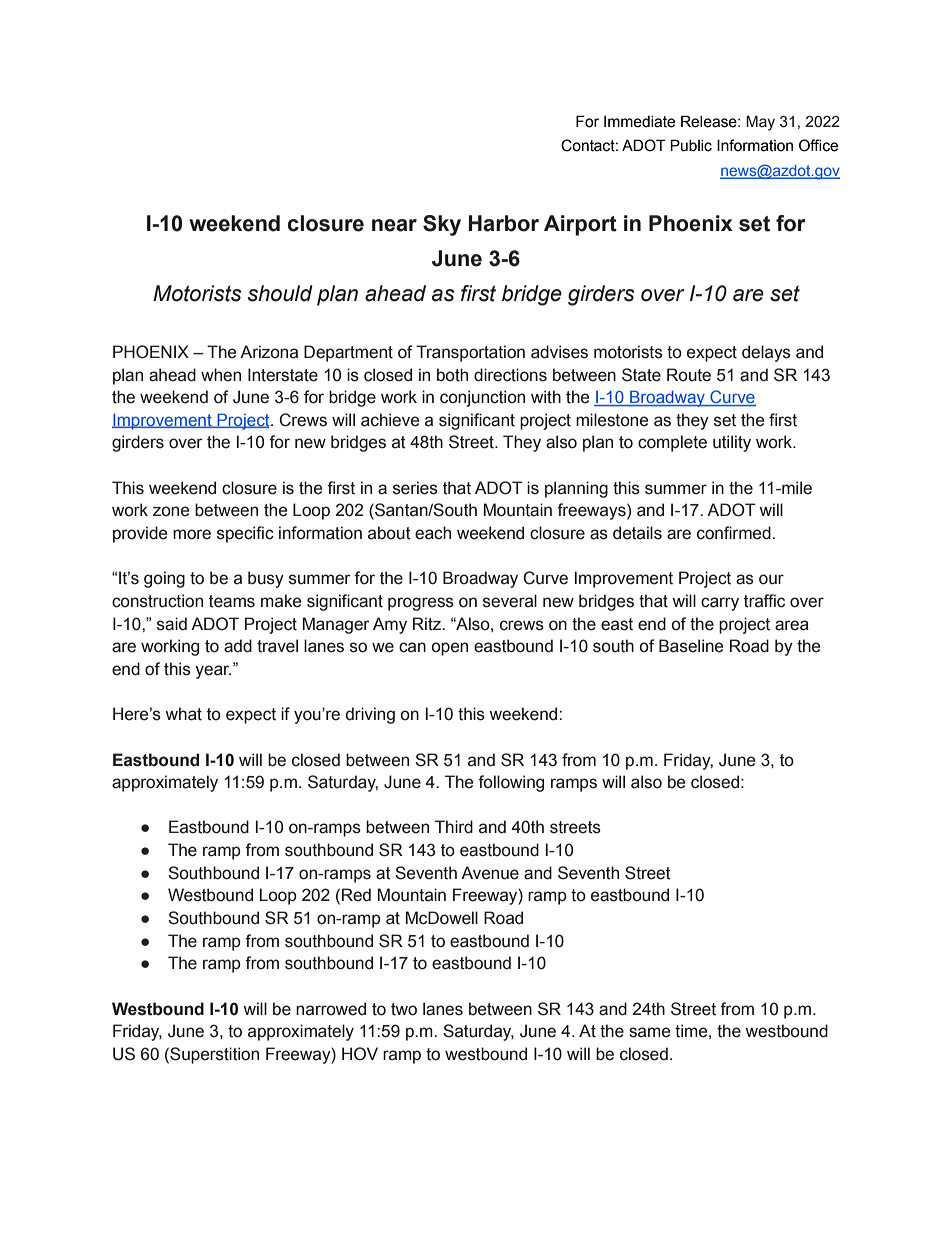  Describe the element at coordinates (649, 1032) in the document. I see `same` at that location.
